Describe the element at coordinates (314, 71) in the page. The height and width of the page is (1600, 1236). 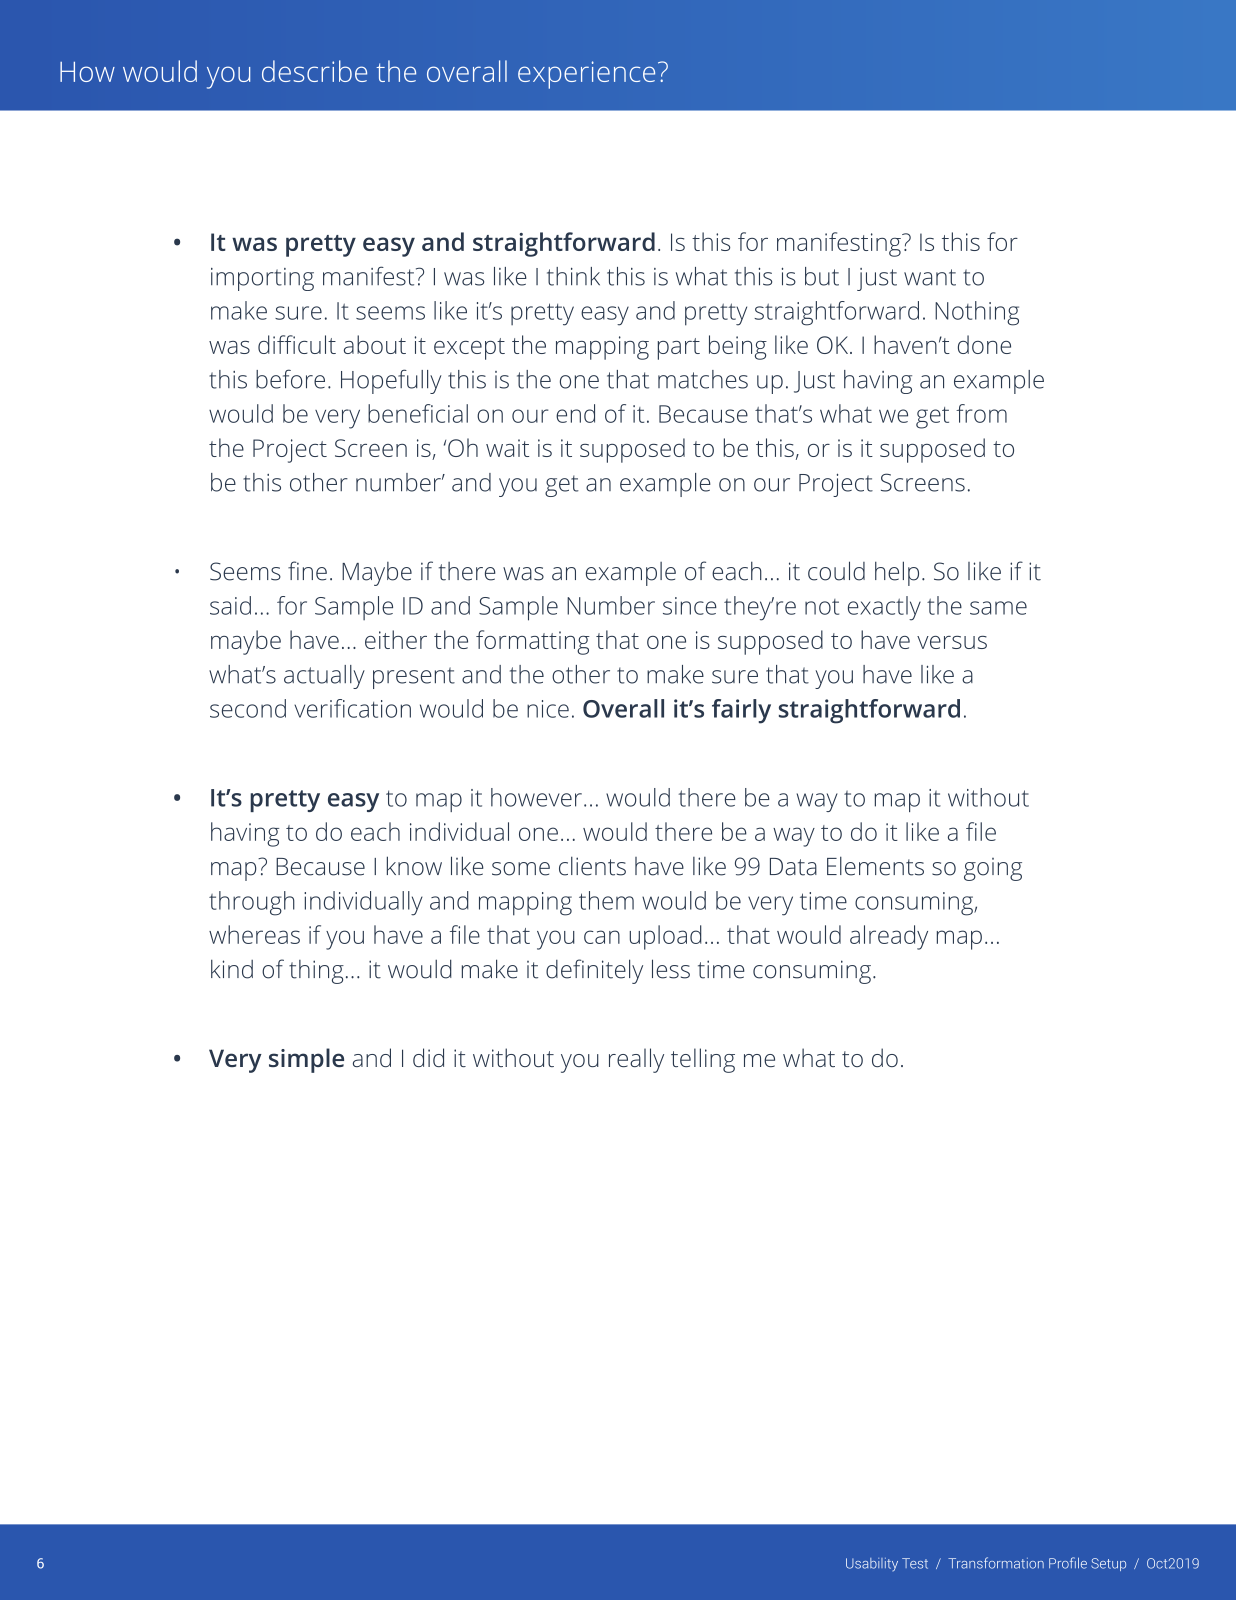
I see `describe` at that location.
